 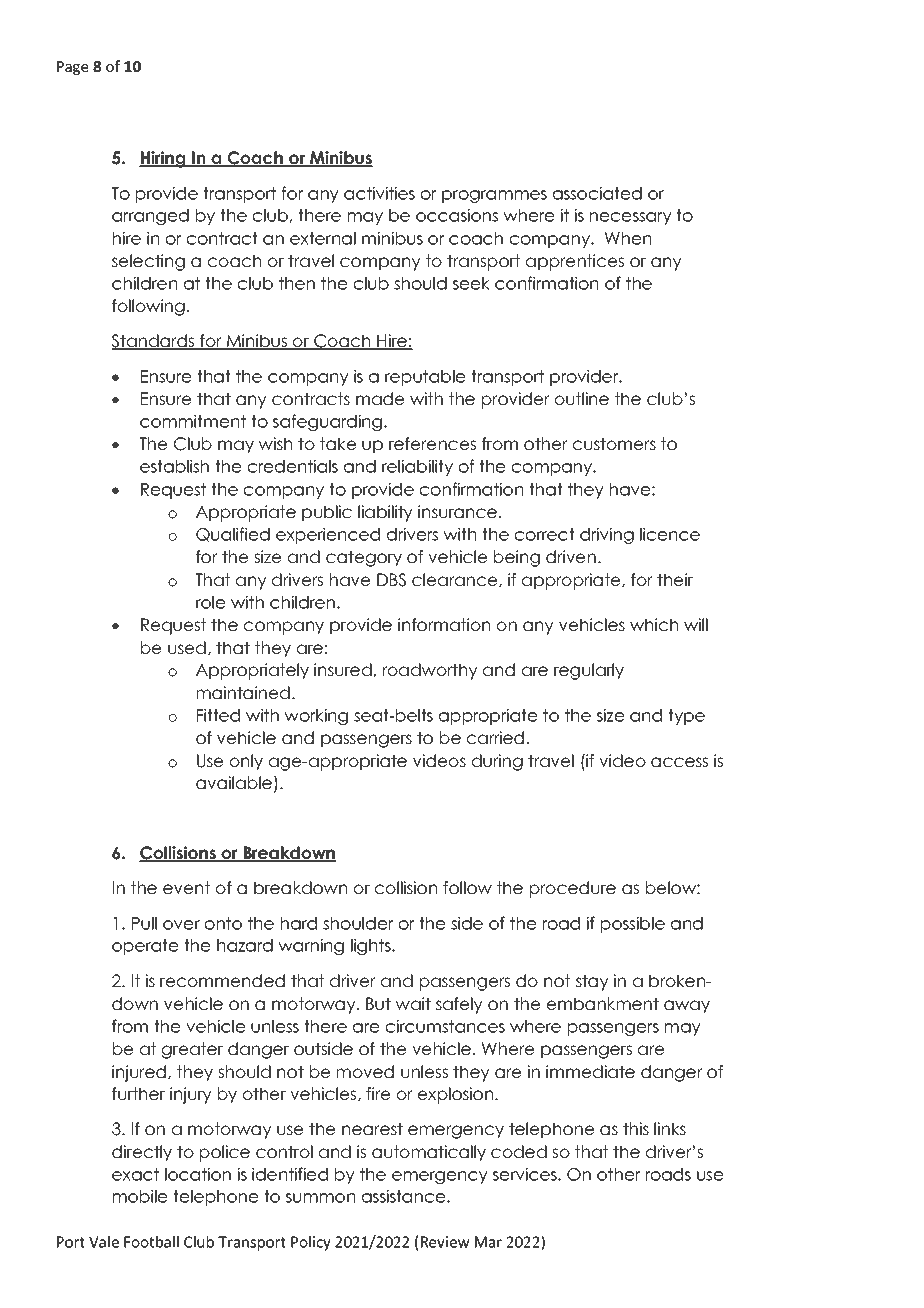 What do you see at coordinates (163, 159) in the screenshot?
I see `Hiring` at bounding box center [163, 159].
